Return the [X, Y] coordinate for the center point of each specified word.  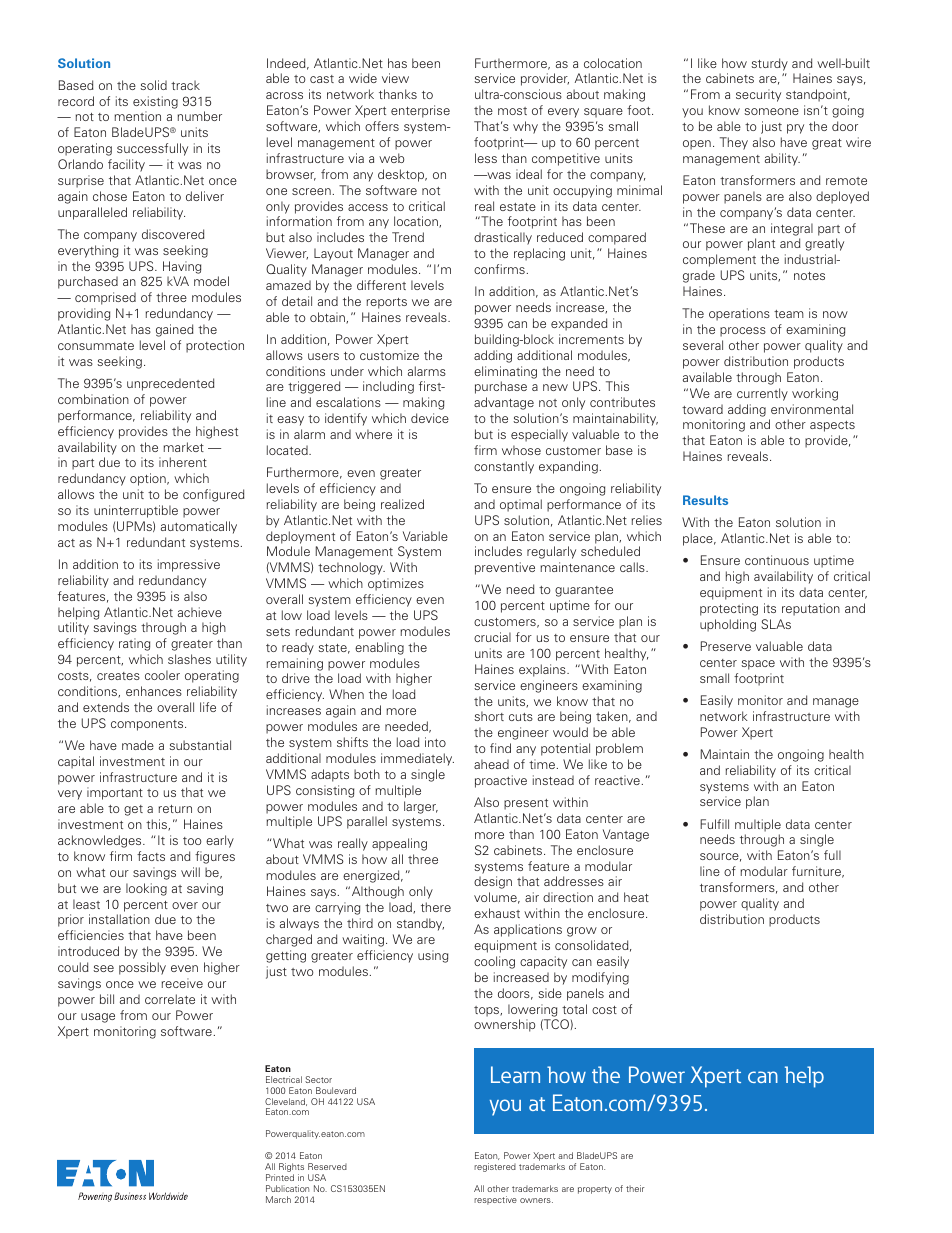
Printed [280, 1177]
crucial [492, 637]
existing [155, 102]
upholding [728, 625]
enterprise [420, 111]
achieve [200, 612]
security [758, 95]
